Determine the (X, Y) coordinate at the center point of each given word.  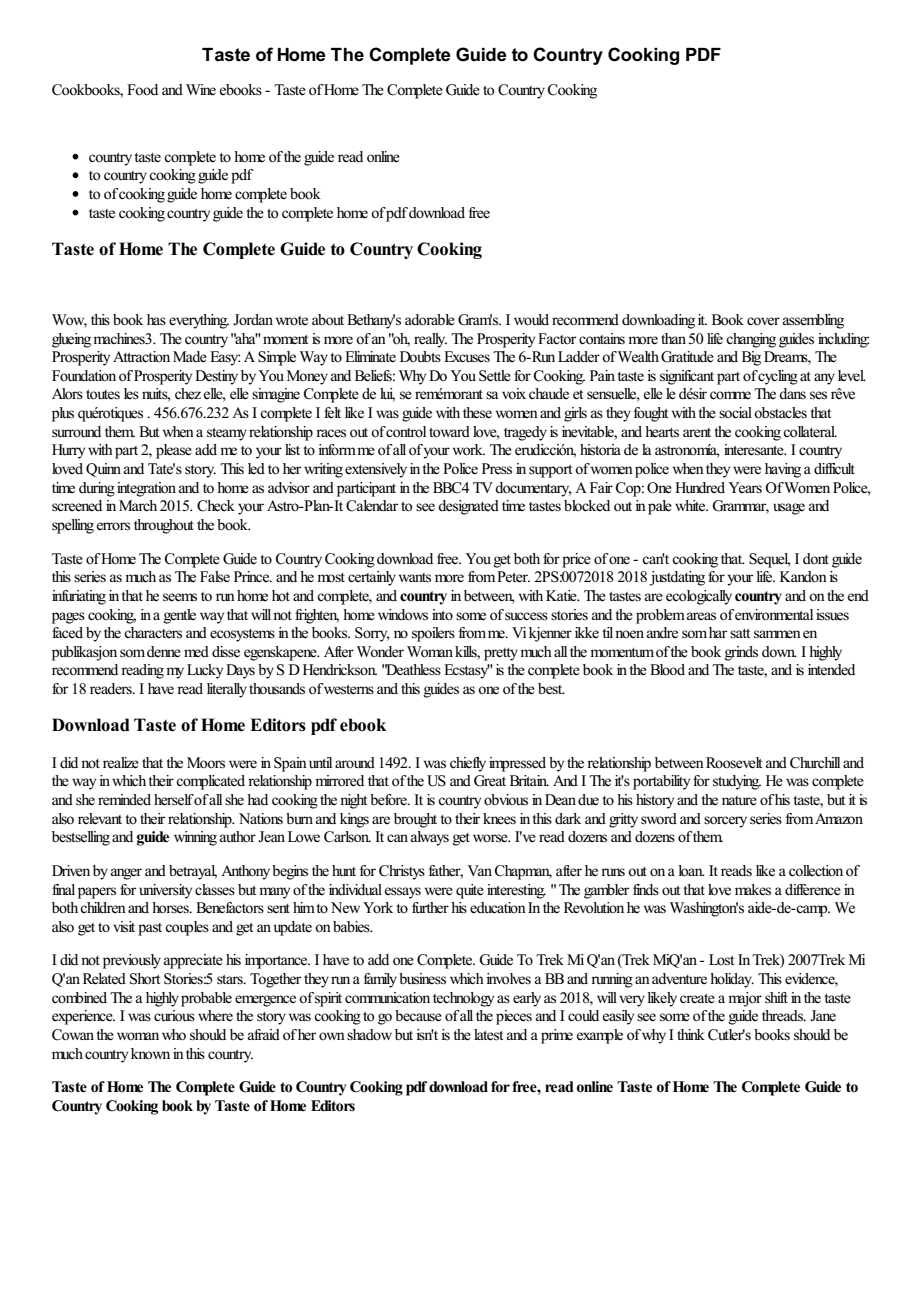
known (150, 1054)
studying (737, 782)
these (477, 413)
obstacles (780, 413)
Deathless (413, 669)
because (418, 1016)
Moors (206, 763)
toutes (103, 395)
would (531, 319)
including (843, 340)
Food (142, 89)
